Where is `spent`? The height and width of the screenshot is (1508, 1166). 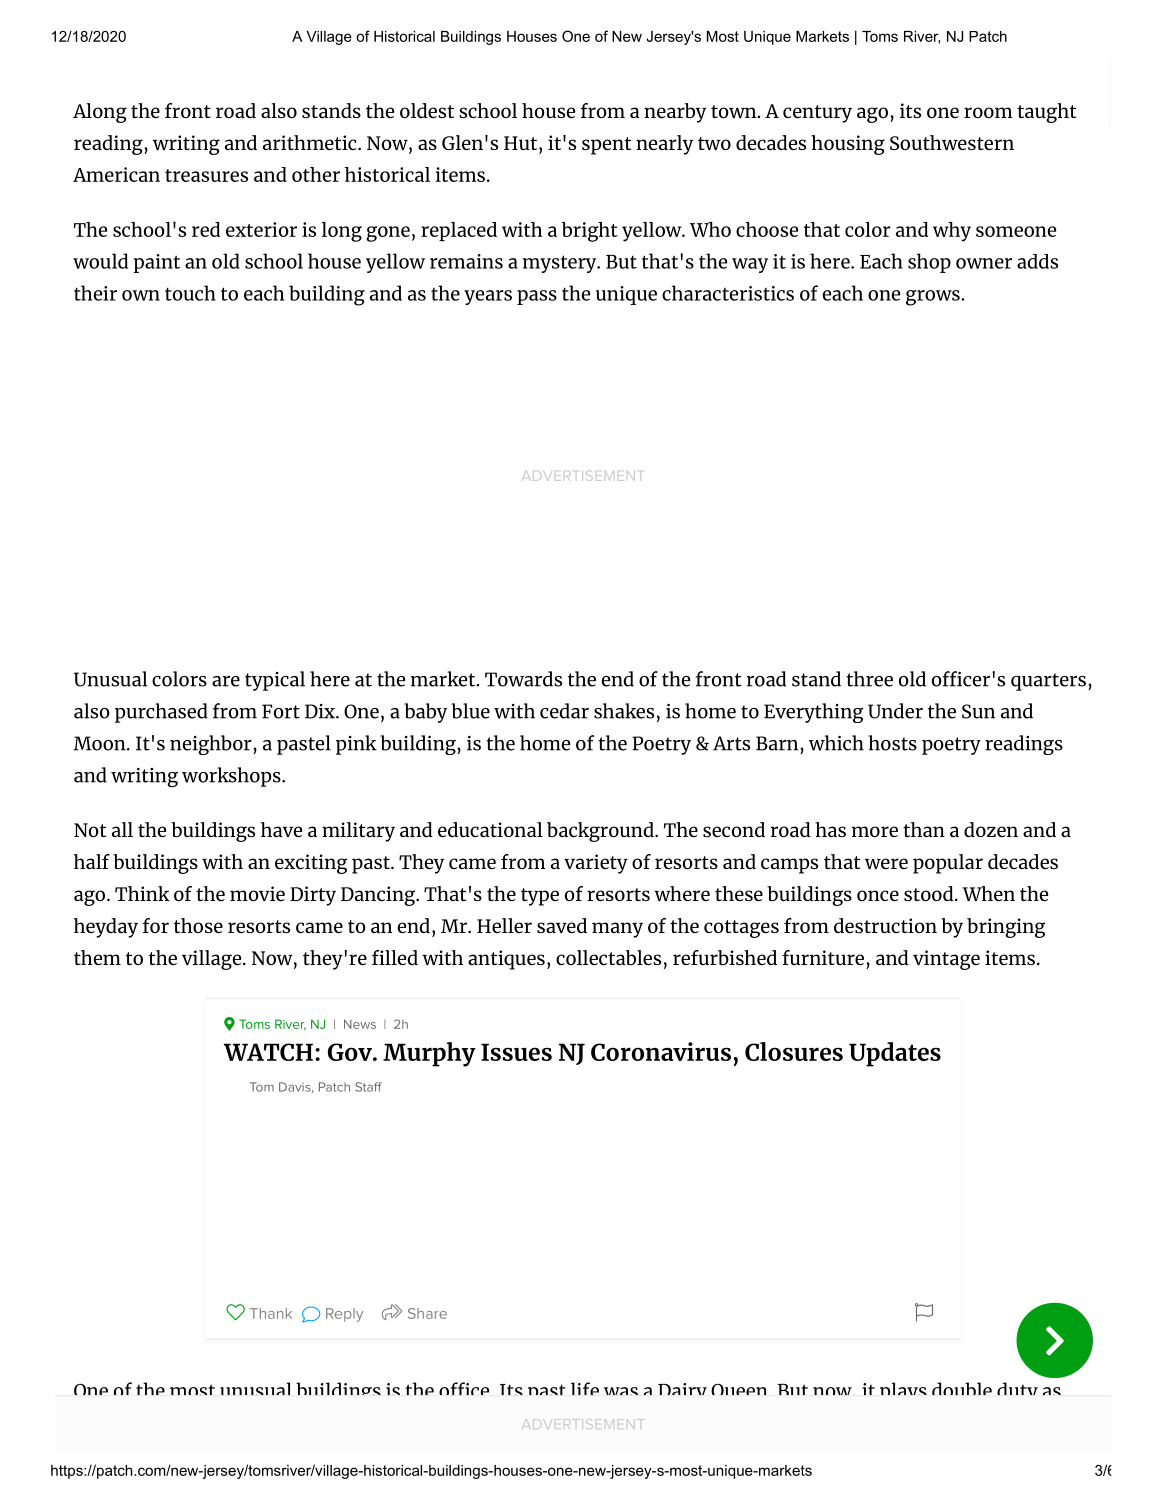
spent is located at coordinates (606, 146).
